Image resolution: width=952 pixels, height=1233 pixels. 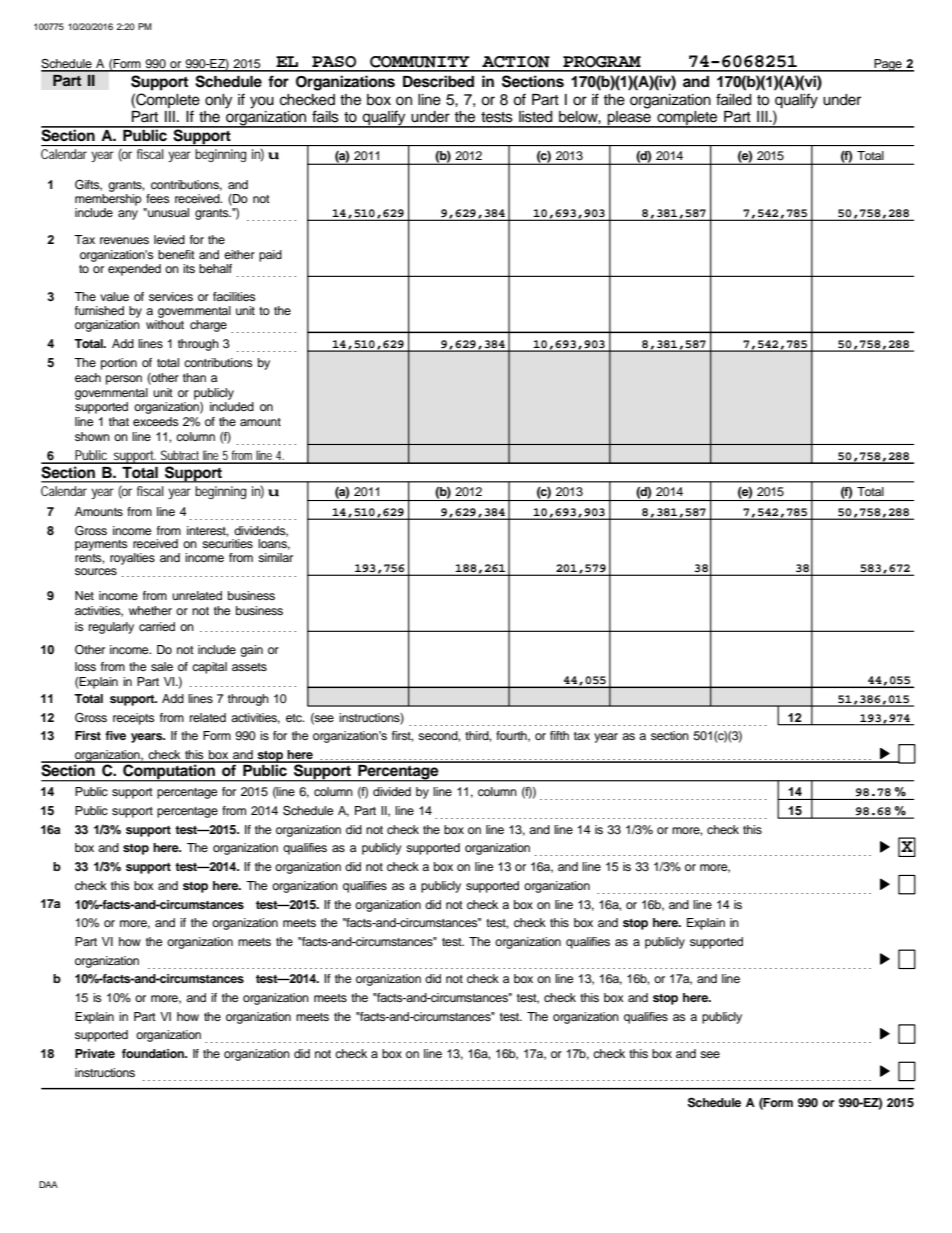 I want to click on divided, so click(x=392, y=791).
